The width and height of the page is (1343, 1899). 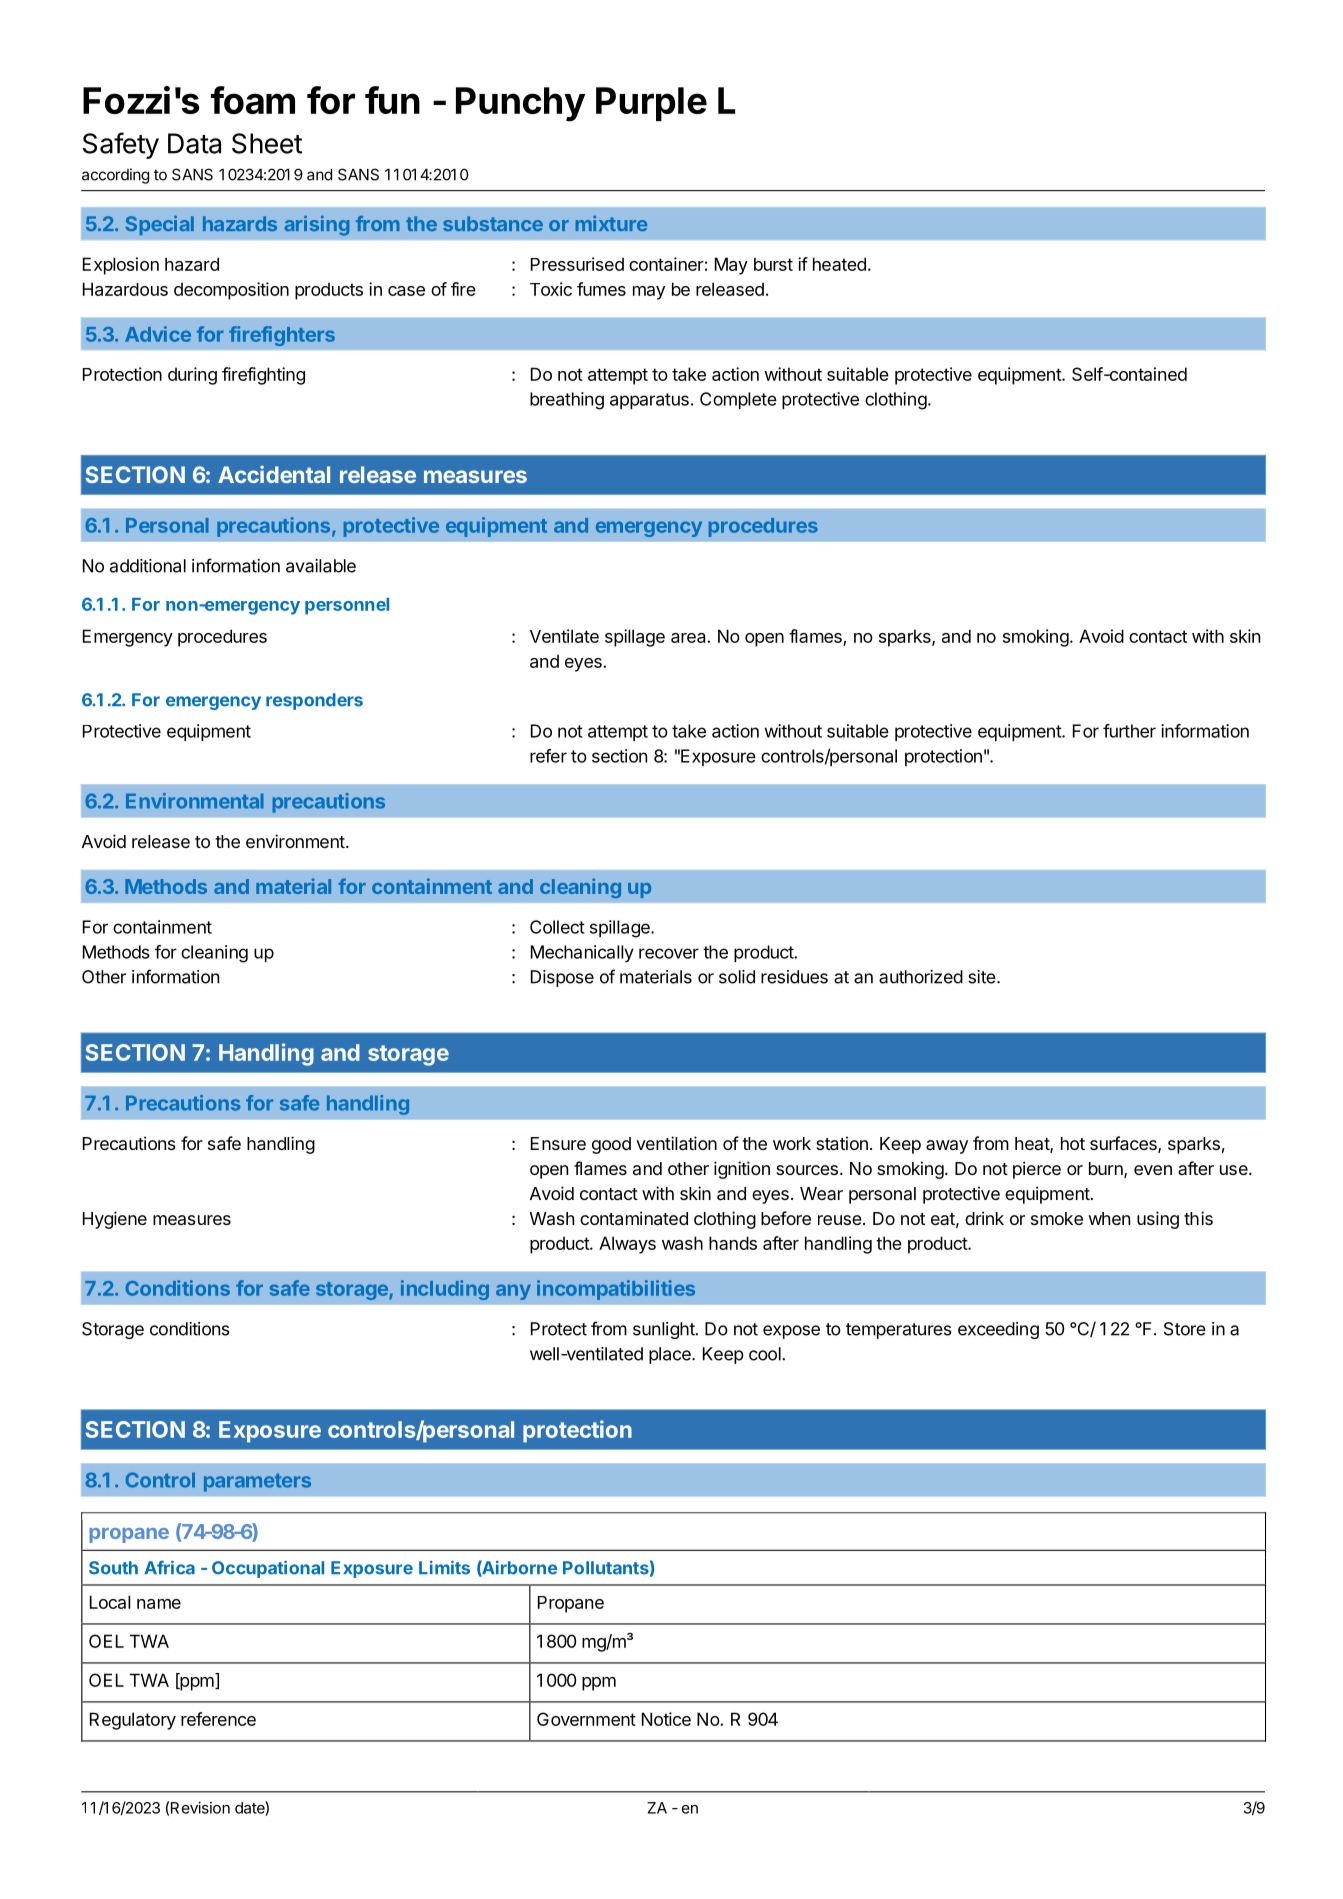 I want to click on recover, so click(x=669, y=953).
